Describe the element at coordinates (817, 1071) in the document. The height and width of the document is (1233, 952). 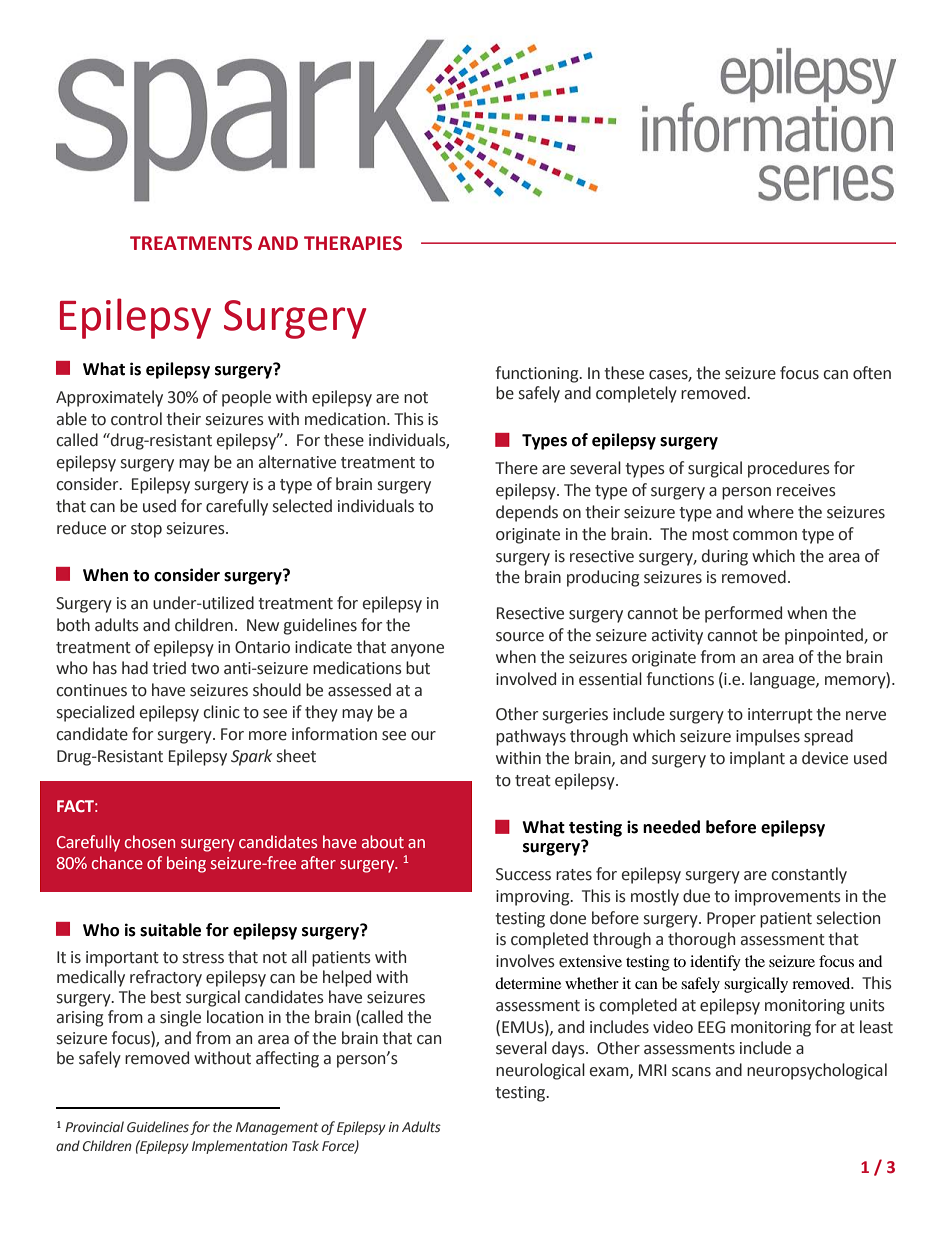
I see `neuropsychological` at that location.
